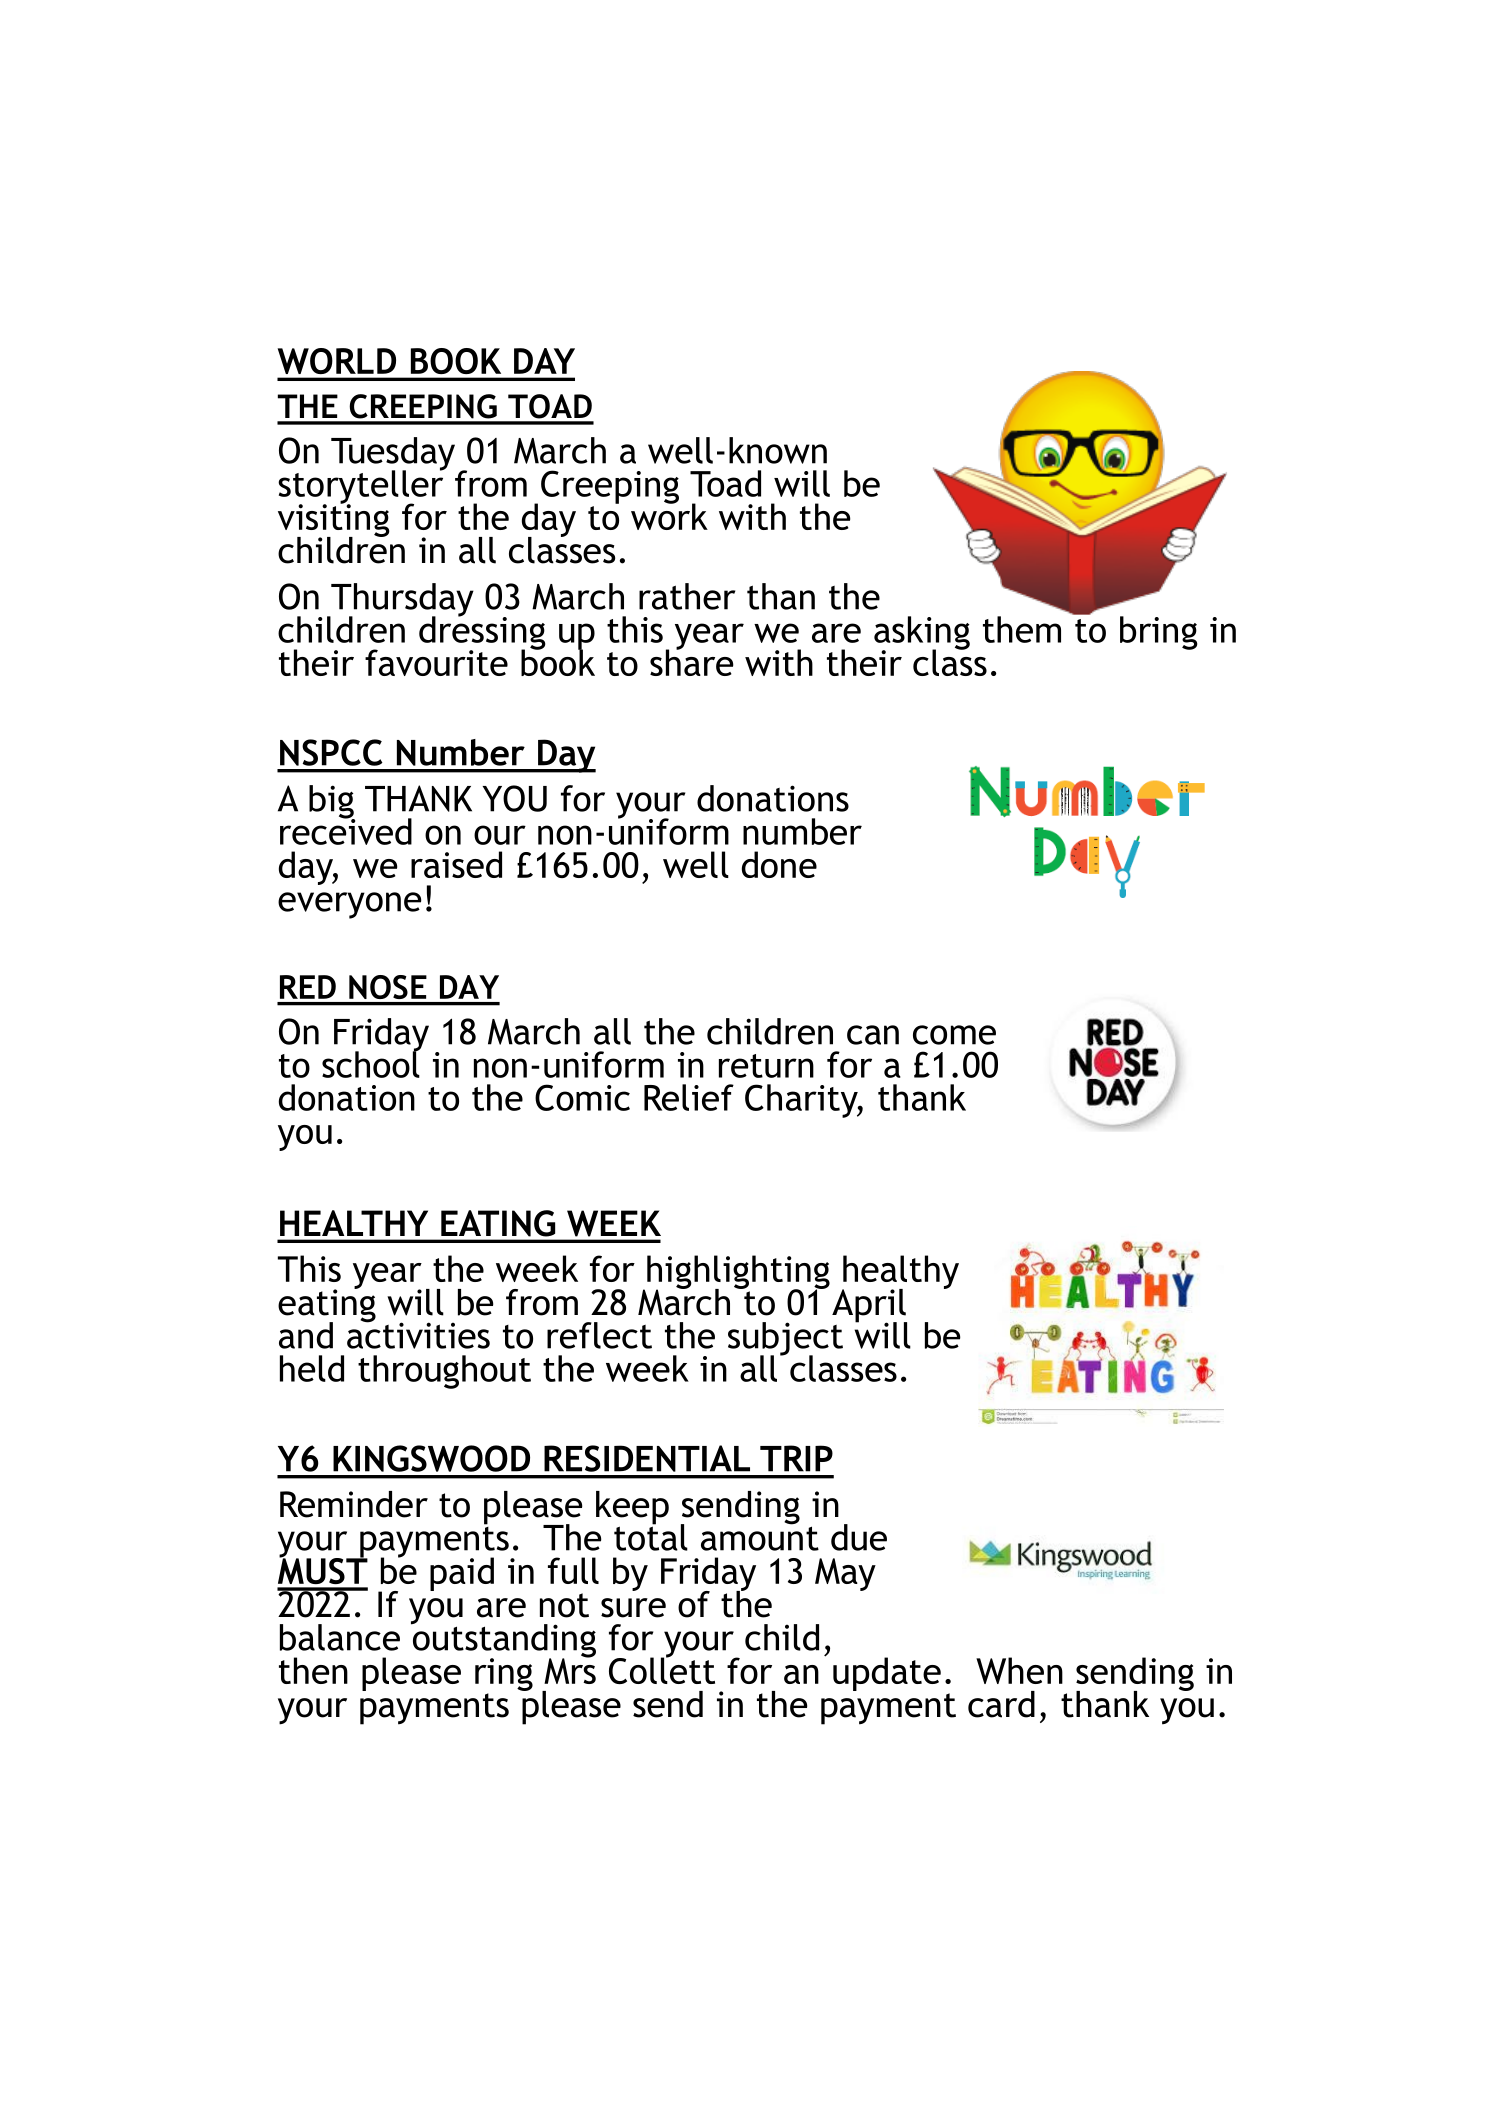 The width and height of the page is (1503, 2125). What do you see at coordinates (371, 1063) in the page?
I see `school` at bounding box center [371, 1063].
